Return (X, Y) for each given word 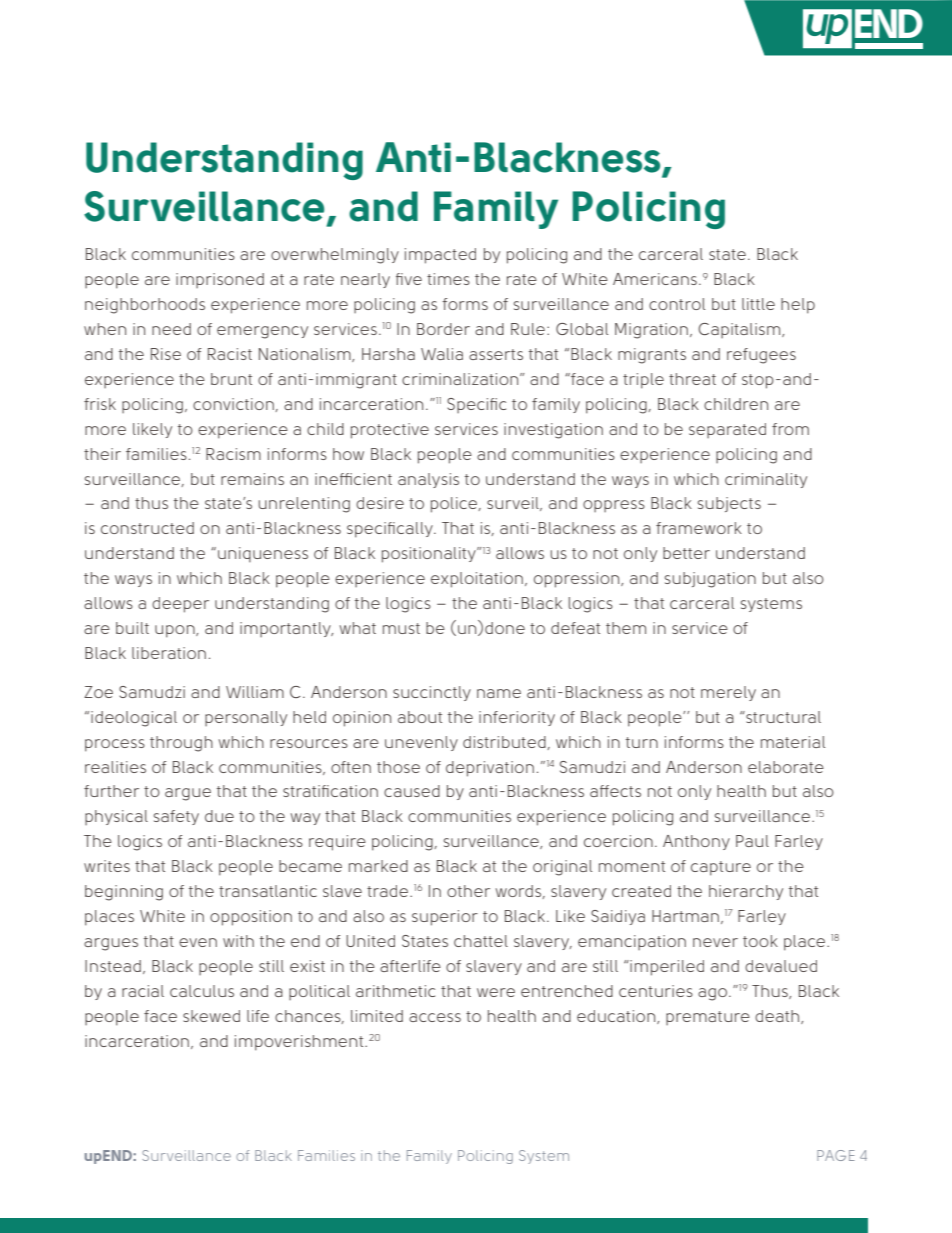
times (448, 279)
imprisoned (220, 280)
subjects (729, 504)
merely (728, 693)
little (758, 304)
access (435, 1017)
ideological (134, 719)
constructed (147, 528)
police (455, 505)
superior (445, 918)
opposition (251, 918)
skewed (211, 1016)
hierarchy (746, 892)
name (499, 693)
